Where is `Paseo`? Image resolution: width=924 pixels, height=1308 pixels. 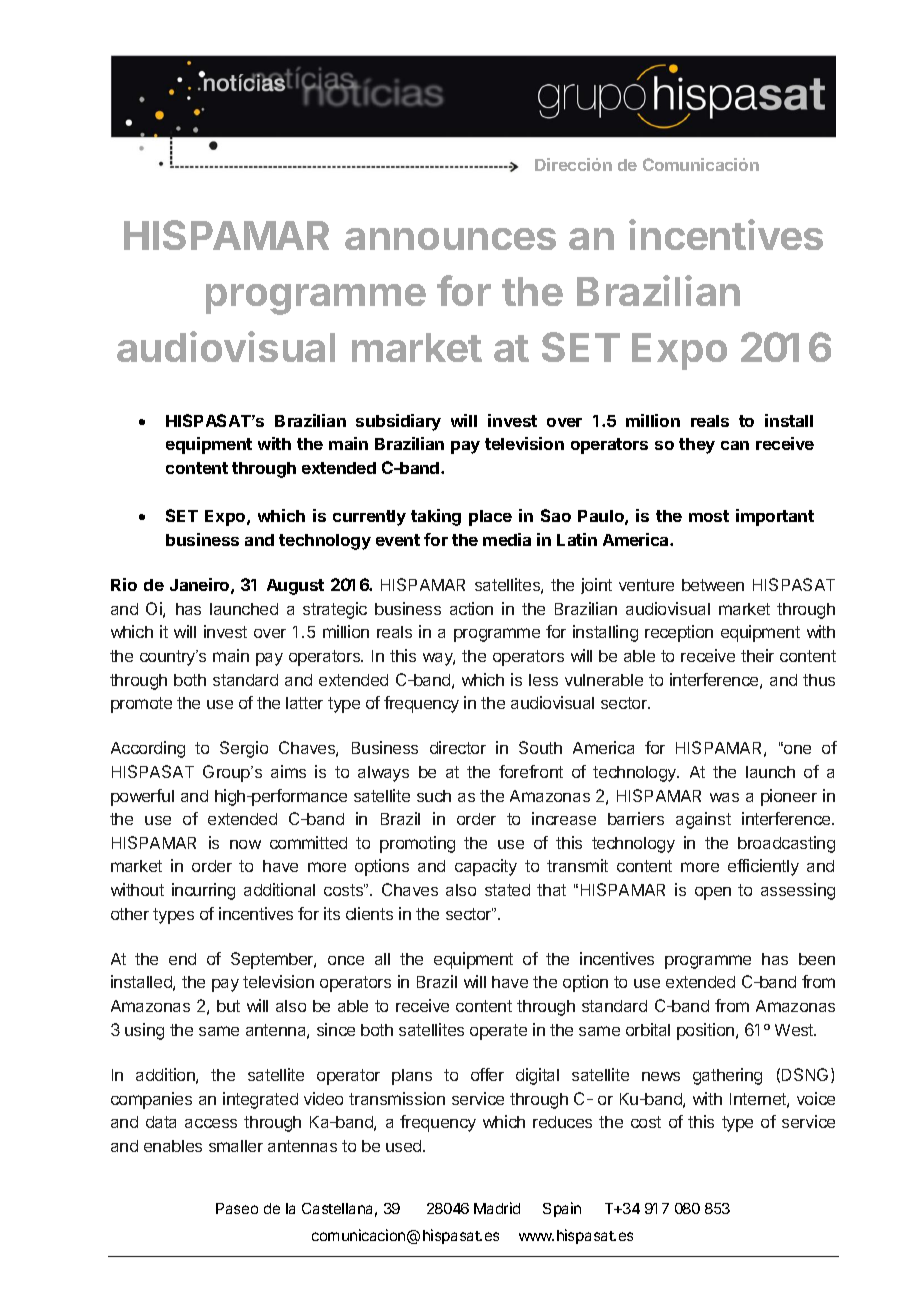 Paseo is located at coordinates (237, 1208).
